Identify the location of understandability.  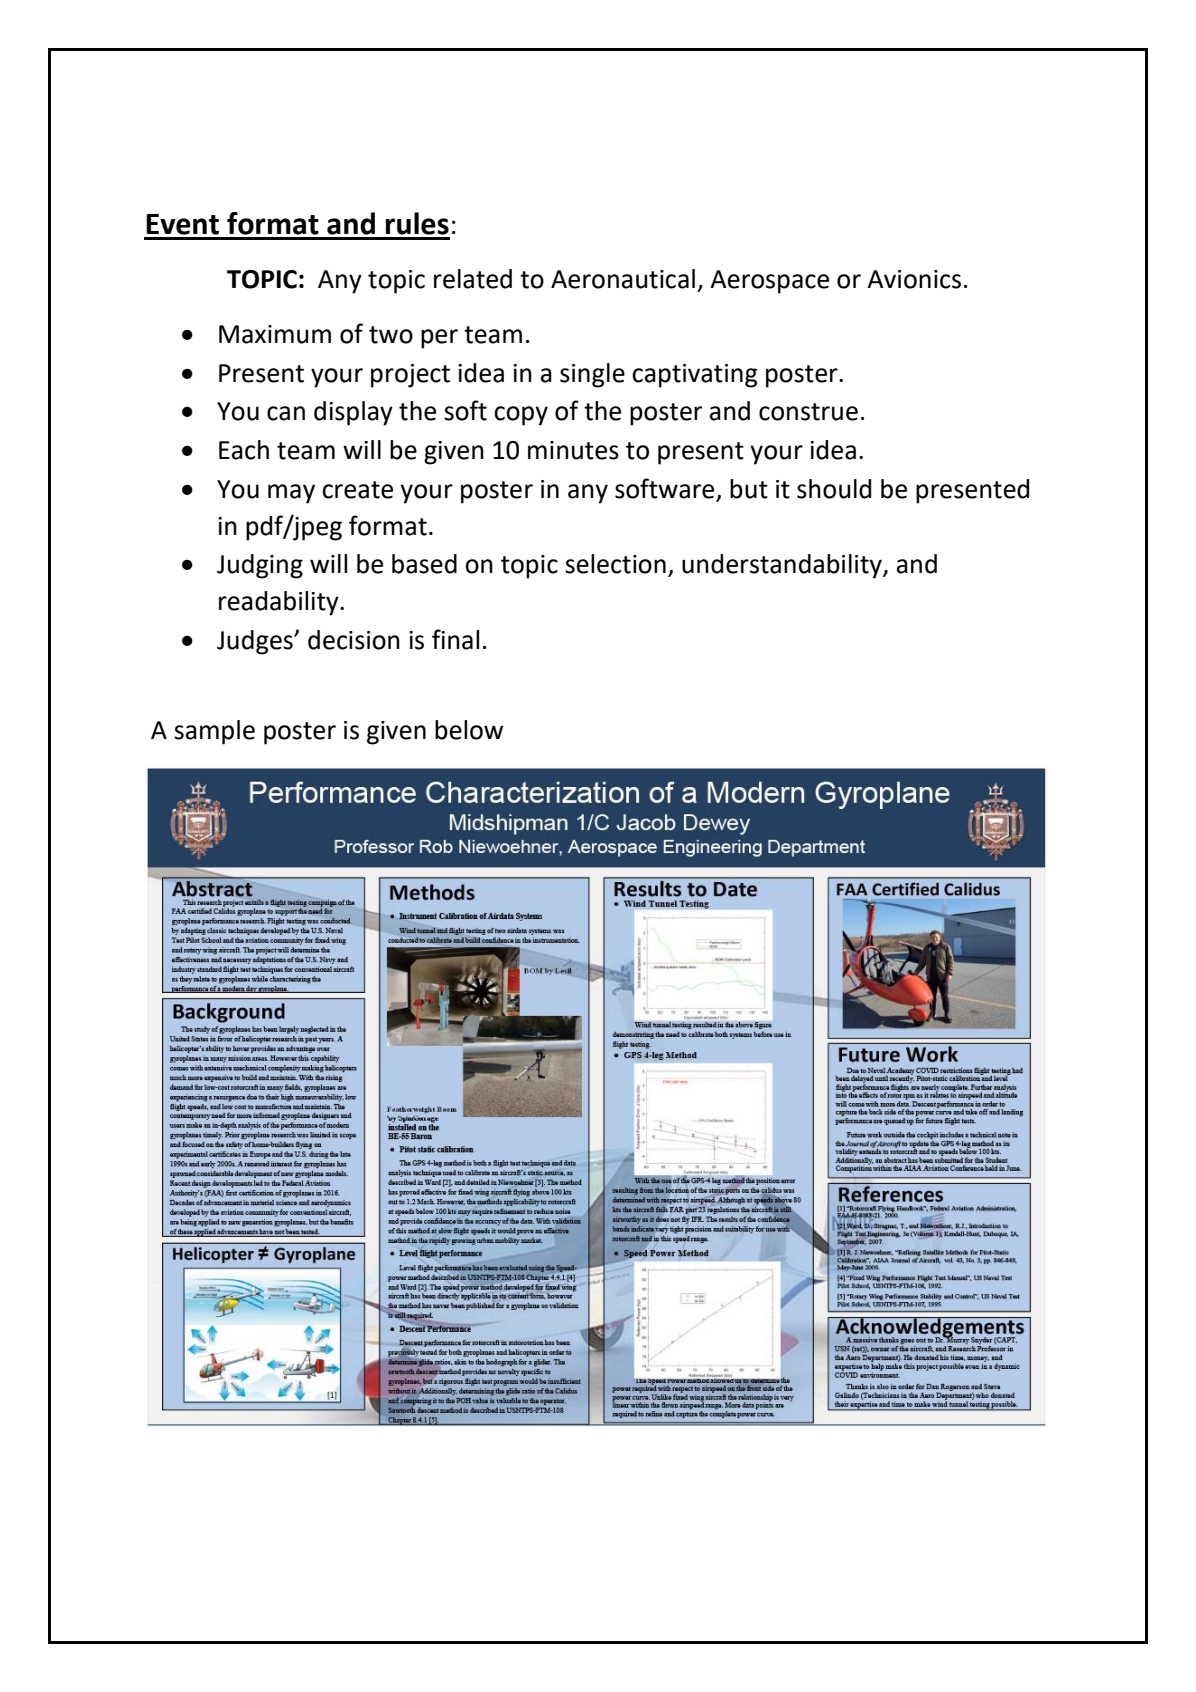
(783, 566).
